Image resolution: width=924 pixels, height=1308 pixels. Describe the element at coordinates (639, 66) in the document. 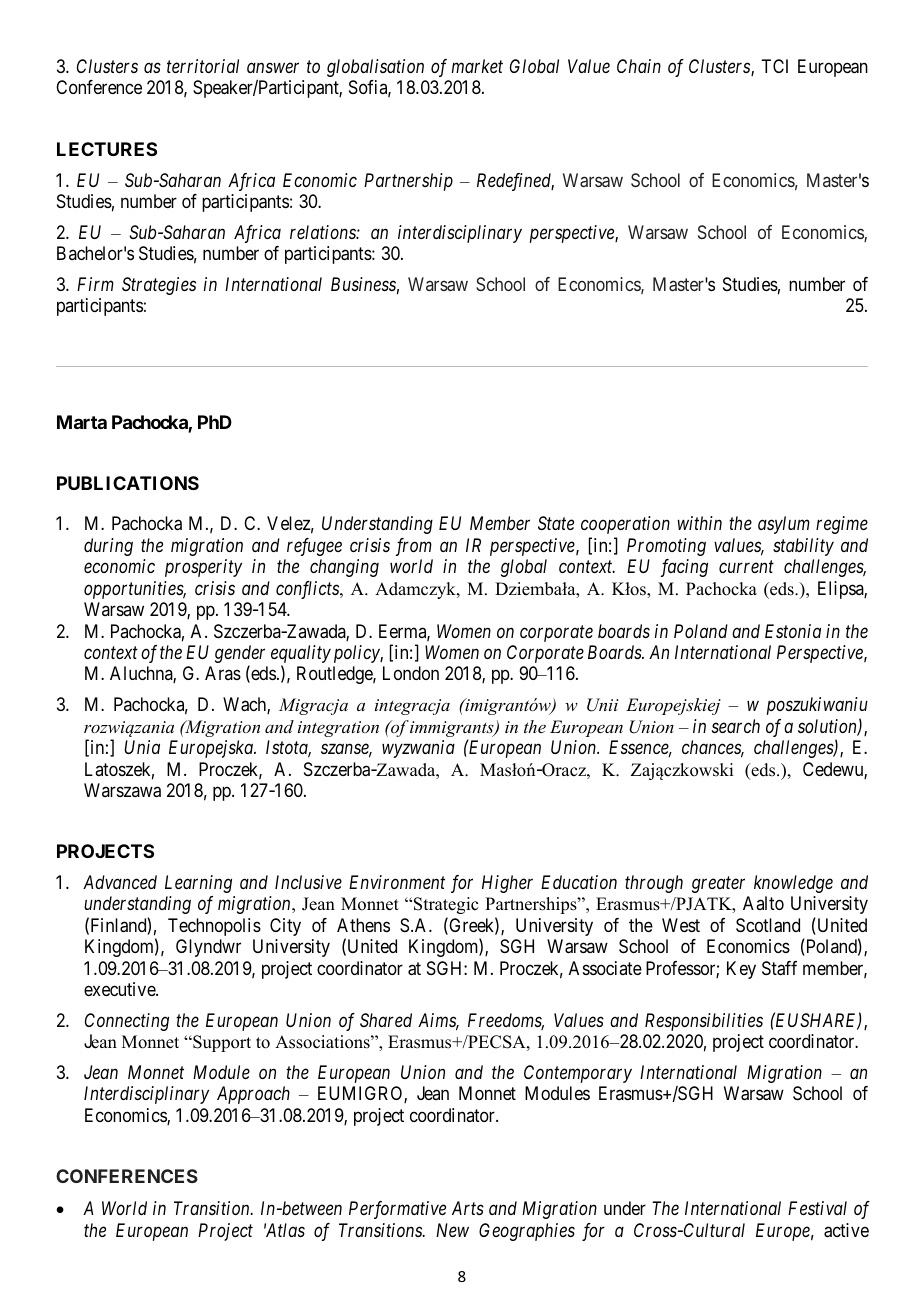

I see `Chain` at that location.
